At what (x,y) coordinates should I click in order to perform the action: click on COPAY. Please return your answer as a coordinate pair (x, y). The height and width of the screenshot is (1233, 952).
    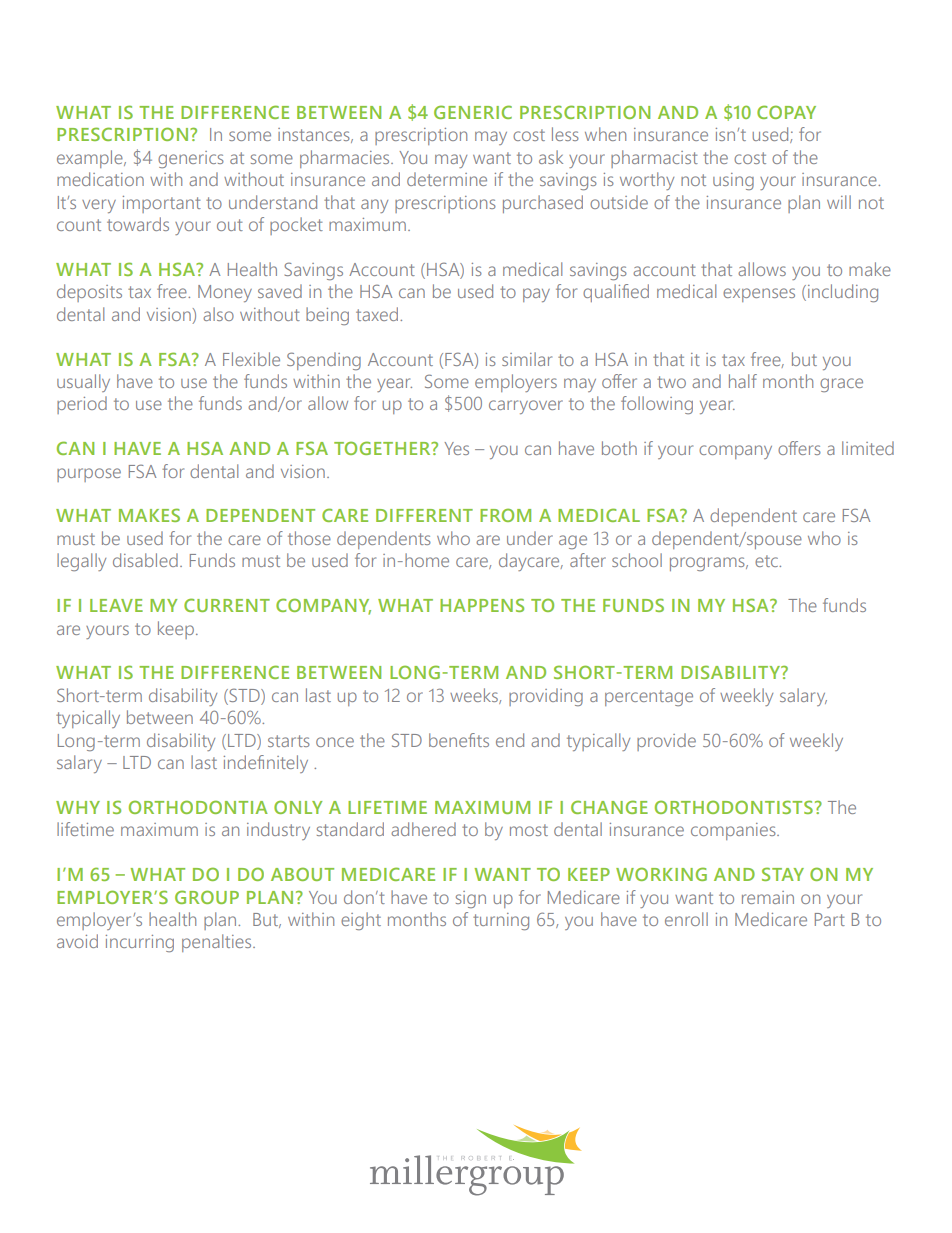
    Looking at the image, I should click on (786, 112).
